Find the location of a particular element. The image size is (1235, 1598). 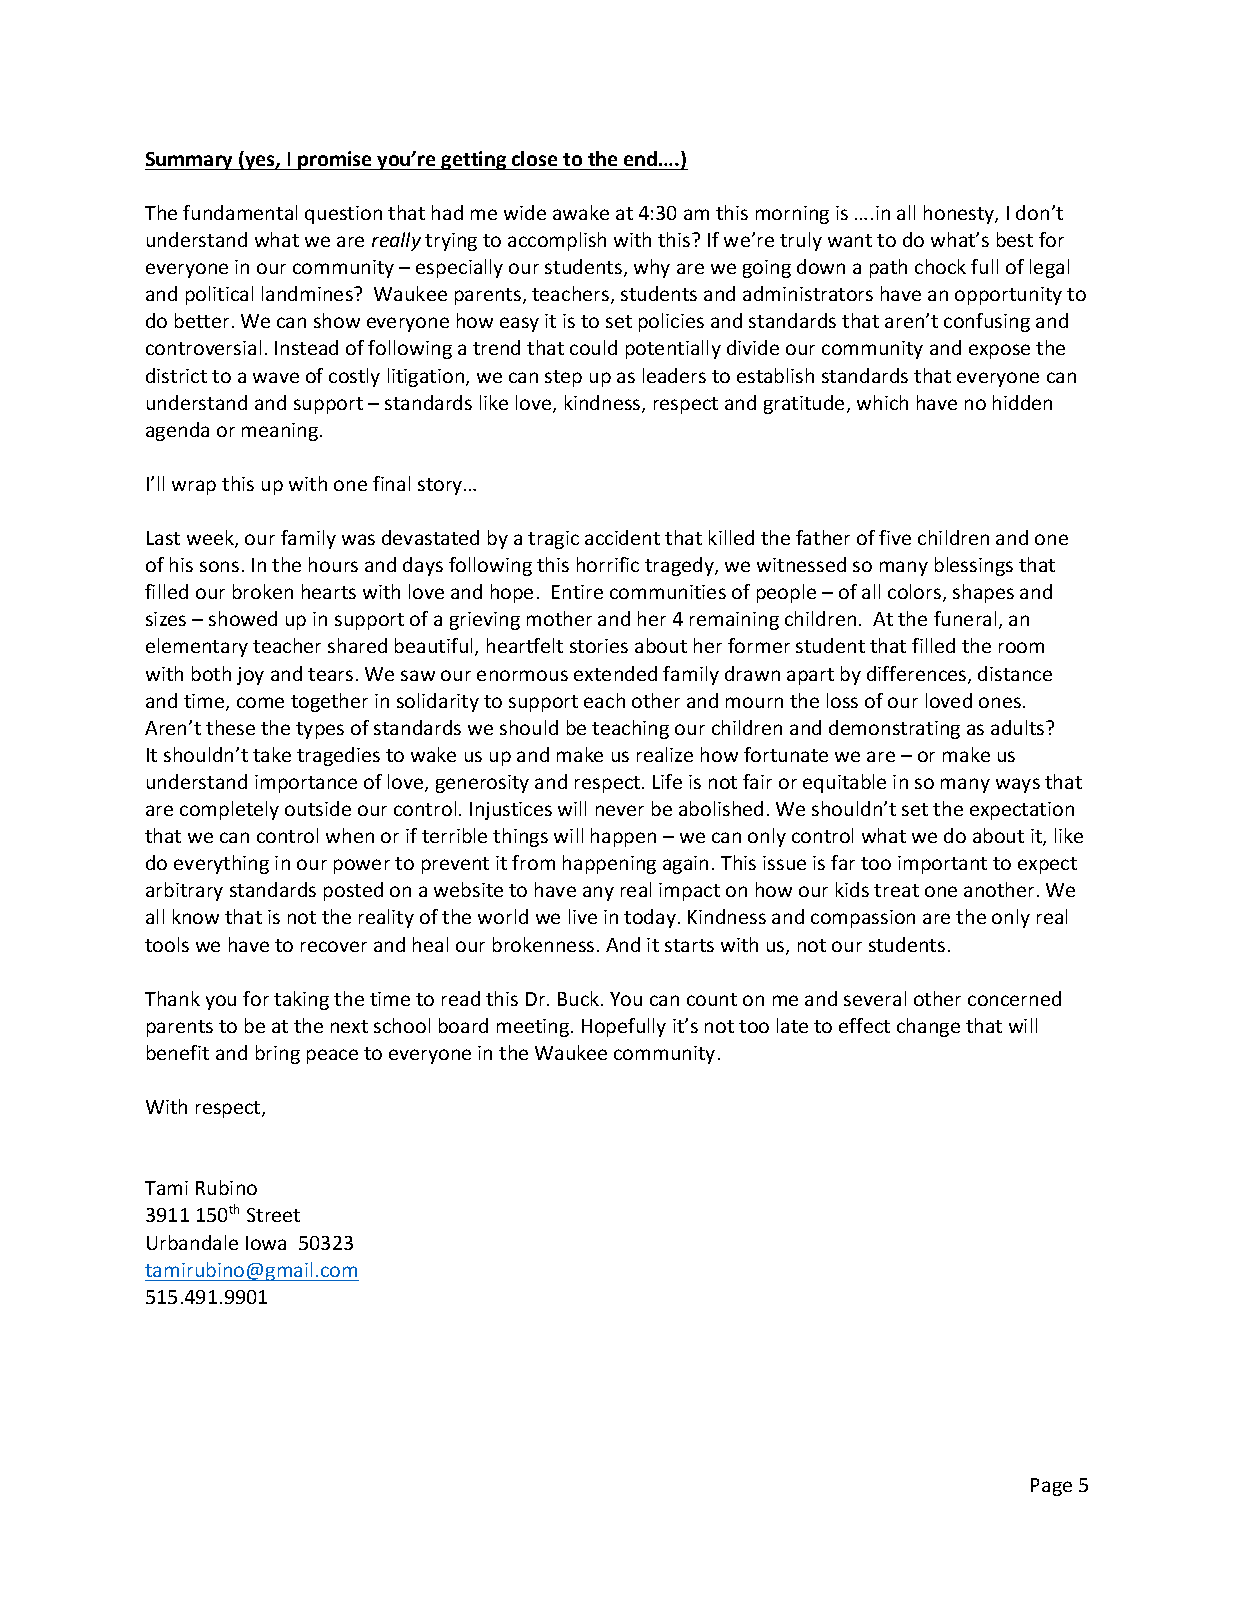

effect is located at coordinates (864, 1025).
